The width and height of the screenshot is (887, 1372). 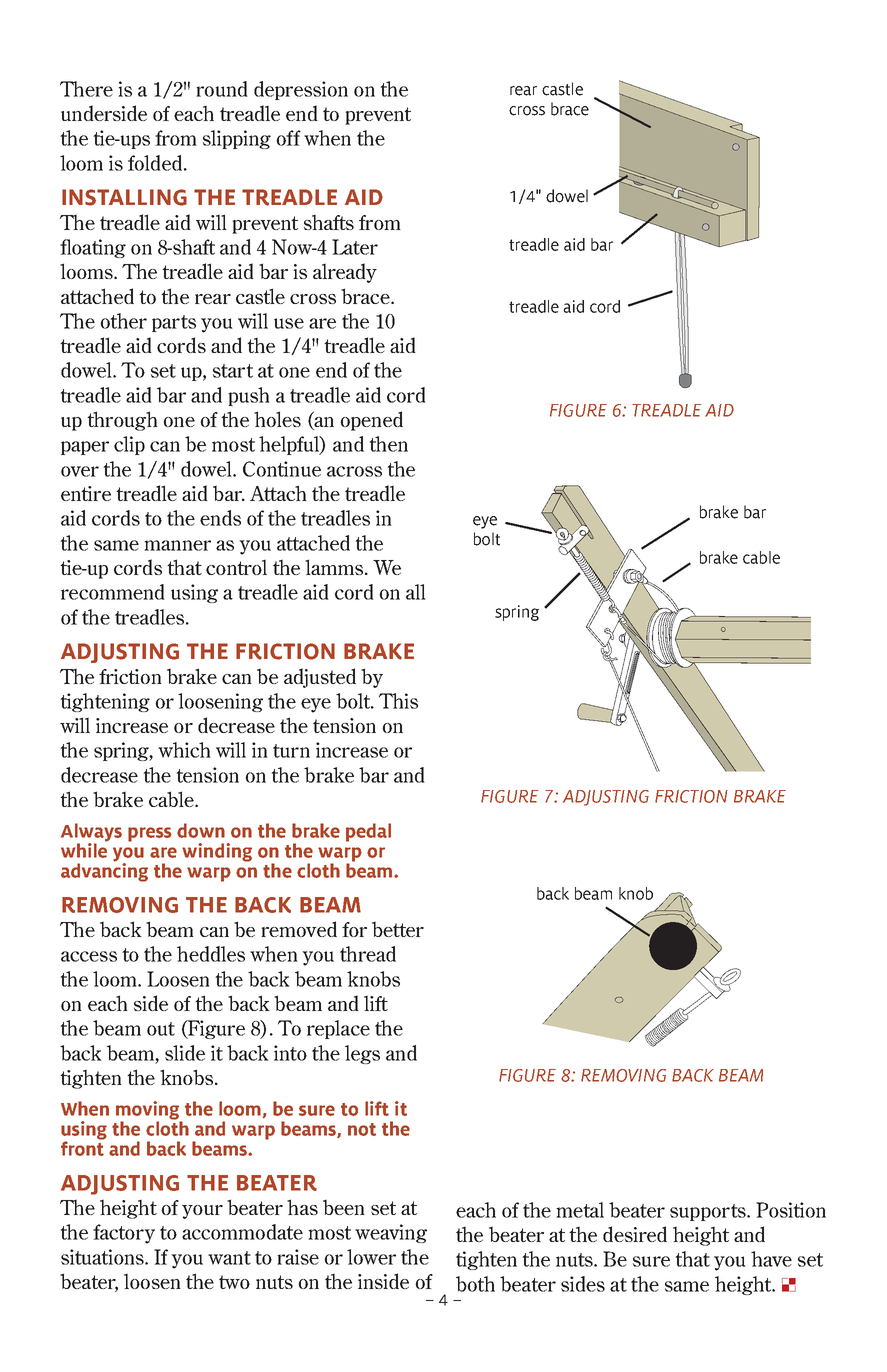 What do you see at coordinates (124, 1234) in the screenshot?
I see `factory` at bounding box center [124, 1234].
